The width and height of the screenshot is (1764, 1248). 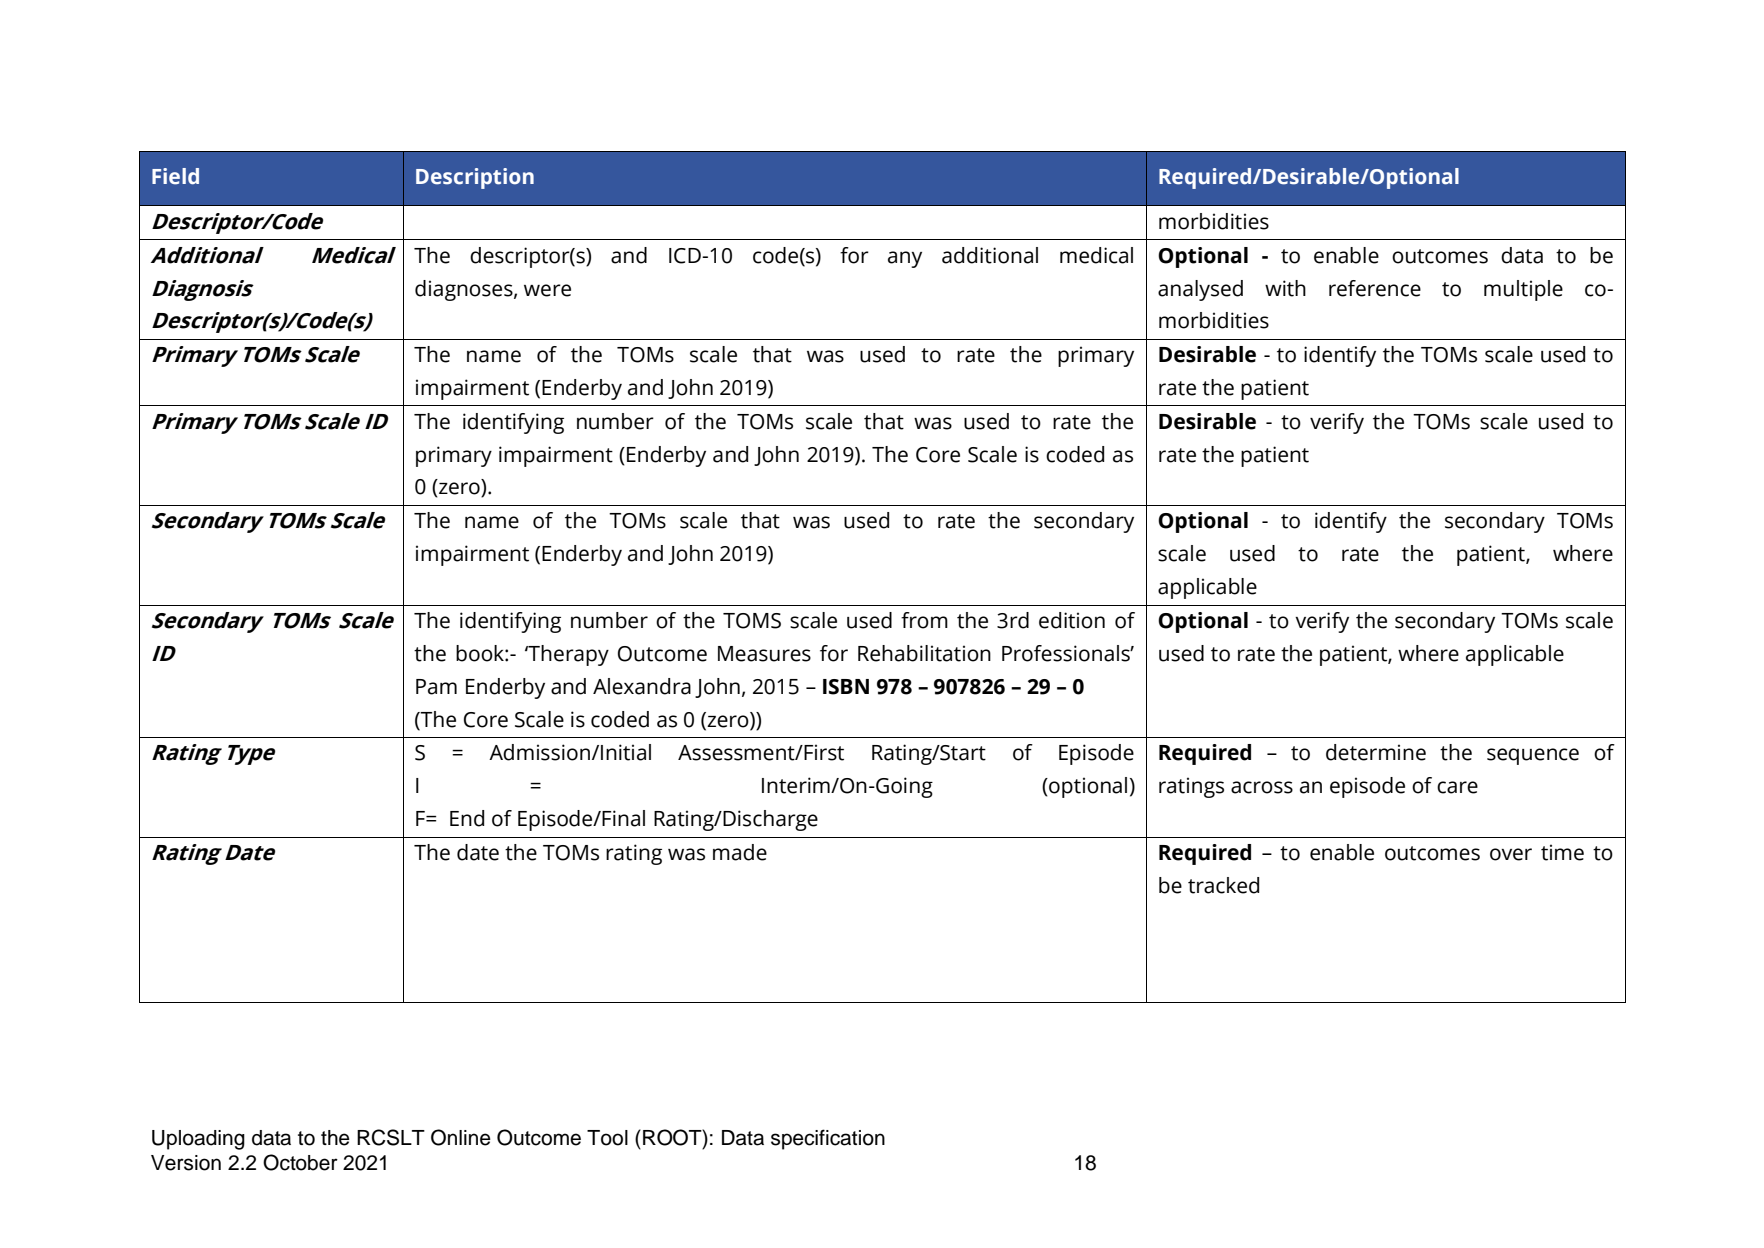 What do you see at coordinates (436, 687) in the screenshot?
I see `Pam` at bounding box center [436, 687].
